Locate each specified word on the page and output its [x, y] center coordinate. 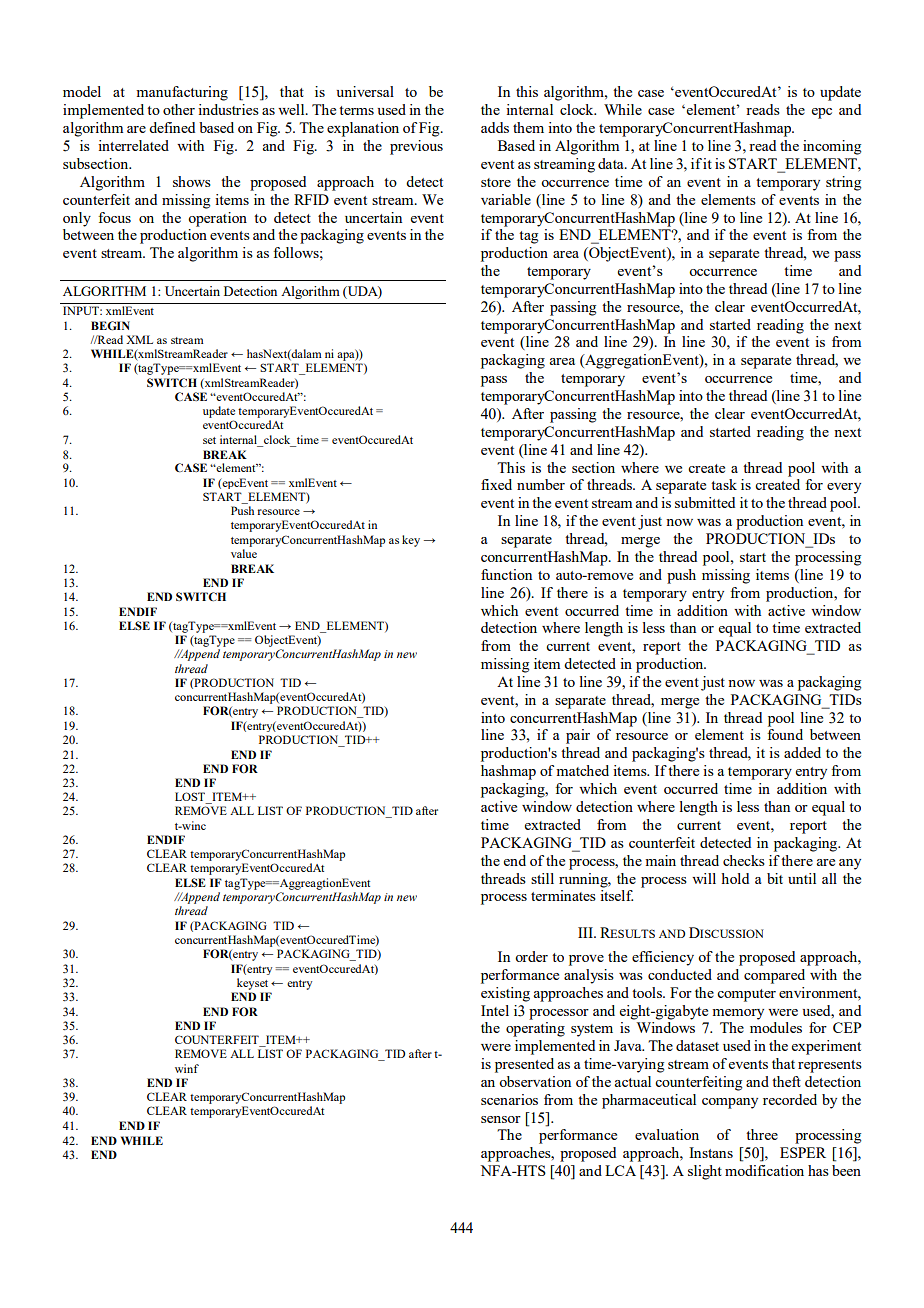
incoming [832, 147]
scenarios [509, 1099]
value [244, 553]
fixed [496, 484]
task [724, 484]
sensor [501, 1119]
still [542, 878]
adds [495, 127]
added [802, 752]
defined [172, 127]
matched [582, 770]
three [762, 1134]
